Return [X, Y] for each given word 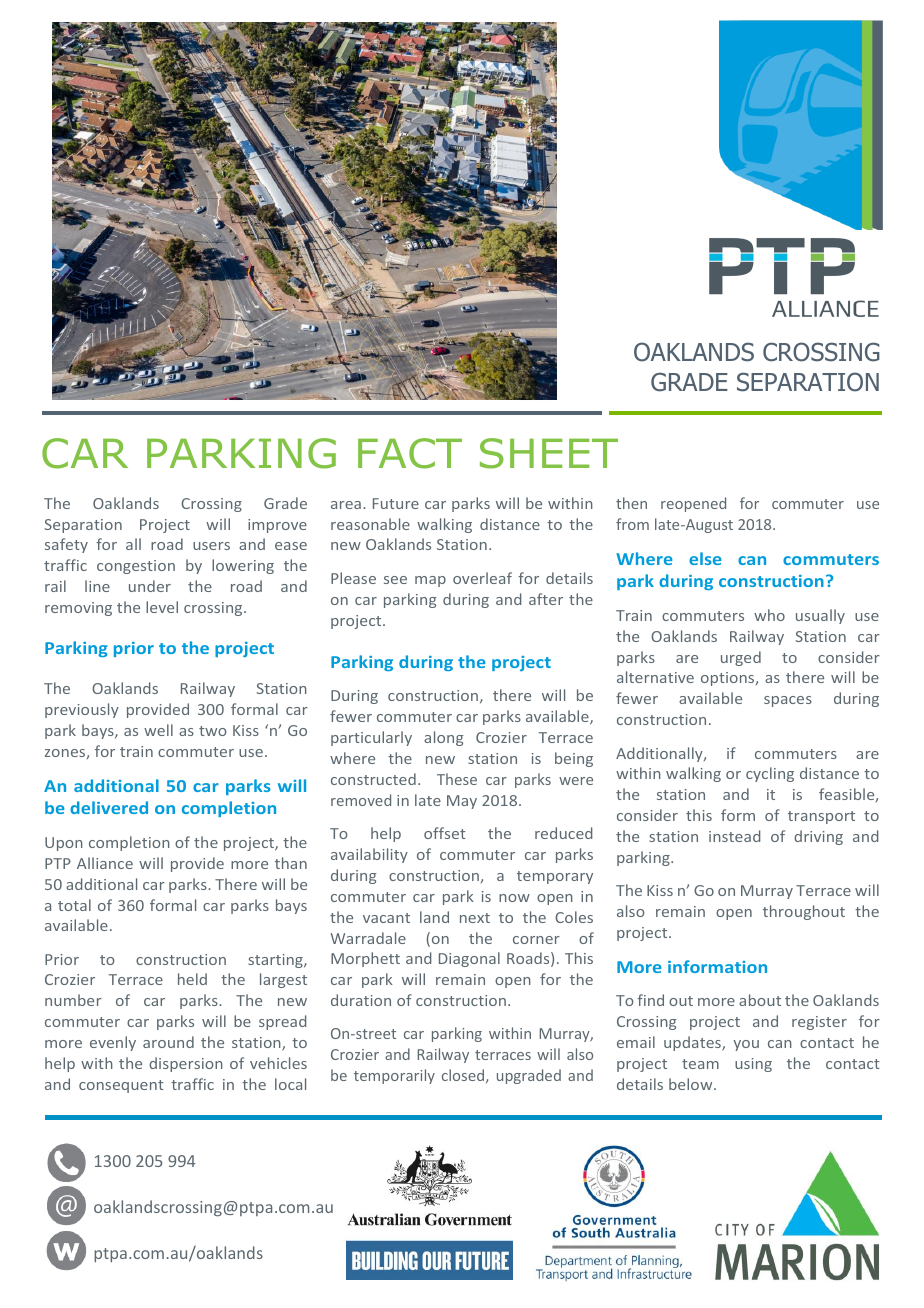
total [74, 905]
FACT [410, 453]
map [430, 581]
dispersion [186, 1064]
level [162, 607]
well [158, 730]
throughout [804, 912]
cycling [770, 774]
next [475, 918]
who [769, 615]
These [457, 779]
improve [277, 526]
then [631, 503]
